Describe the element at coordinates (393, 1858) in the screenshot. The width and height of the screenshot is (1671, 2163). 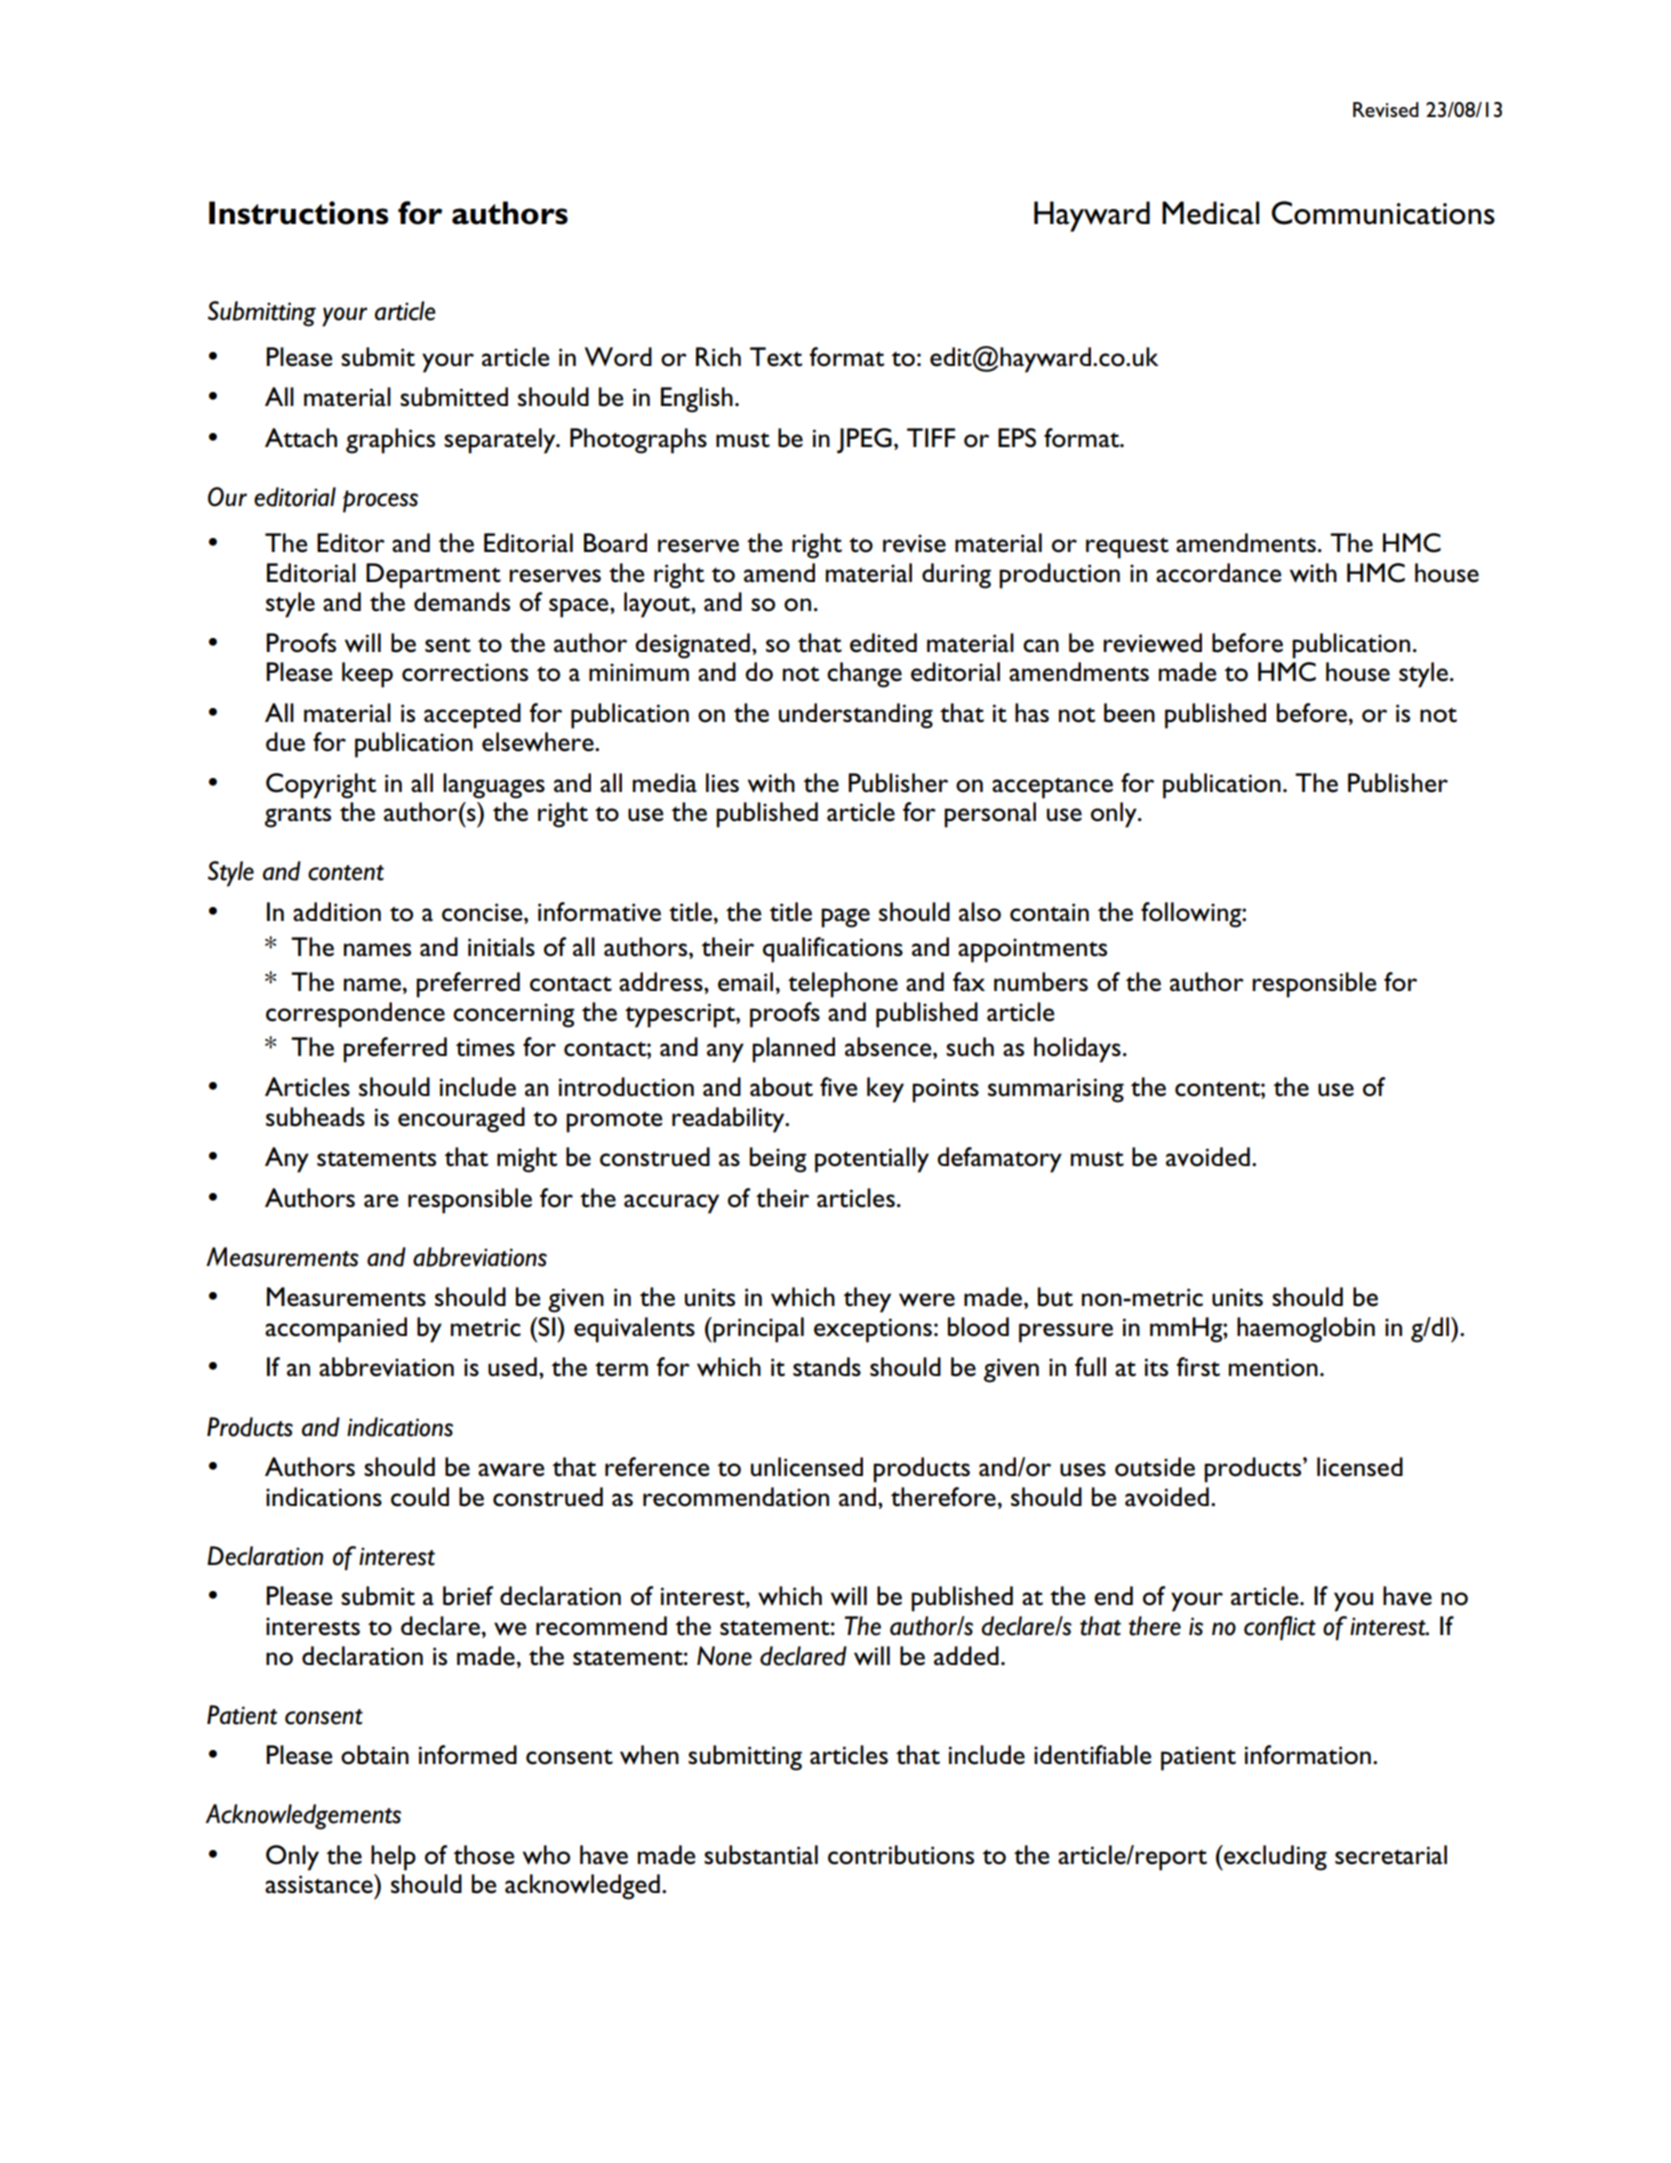
I see `help` at that location.
